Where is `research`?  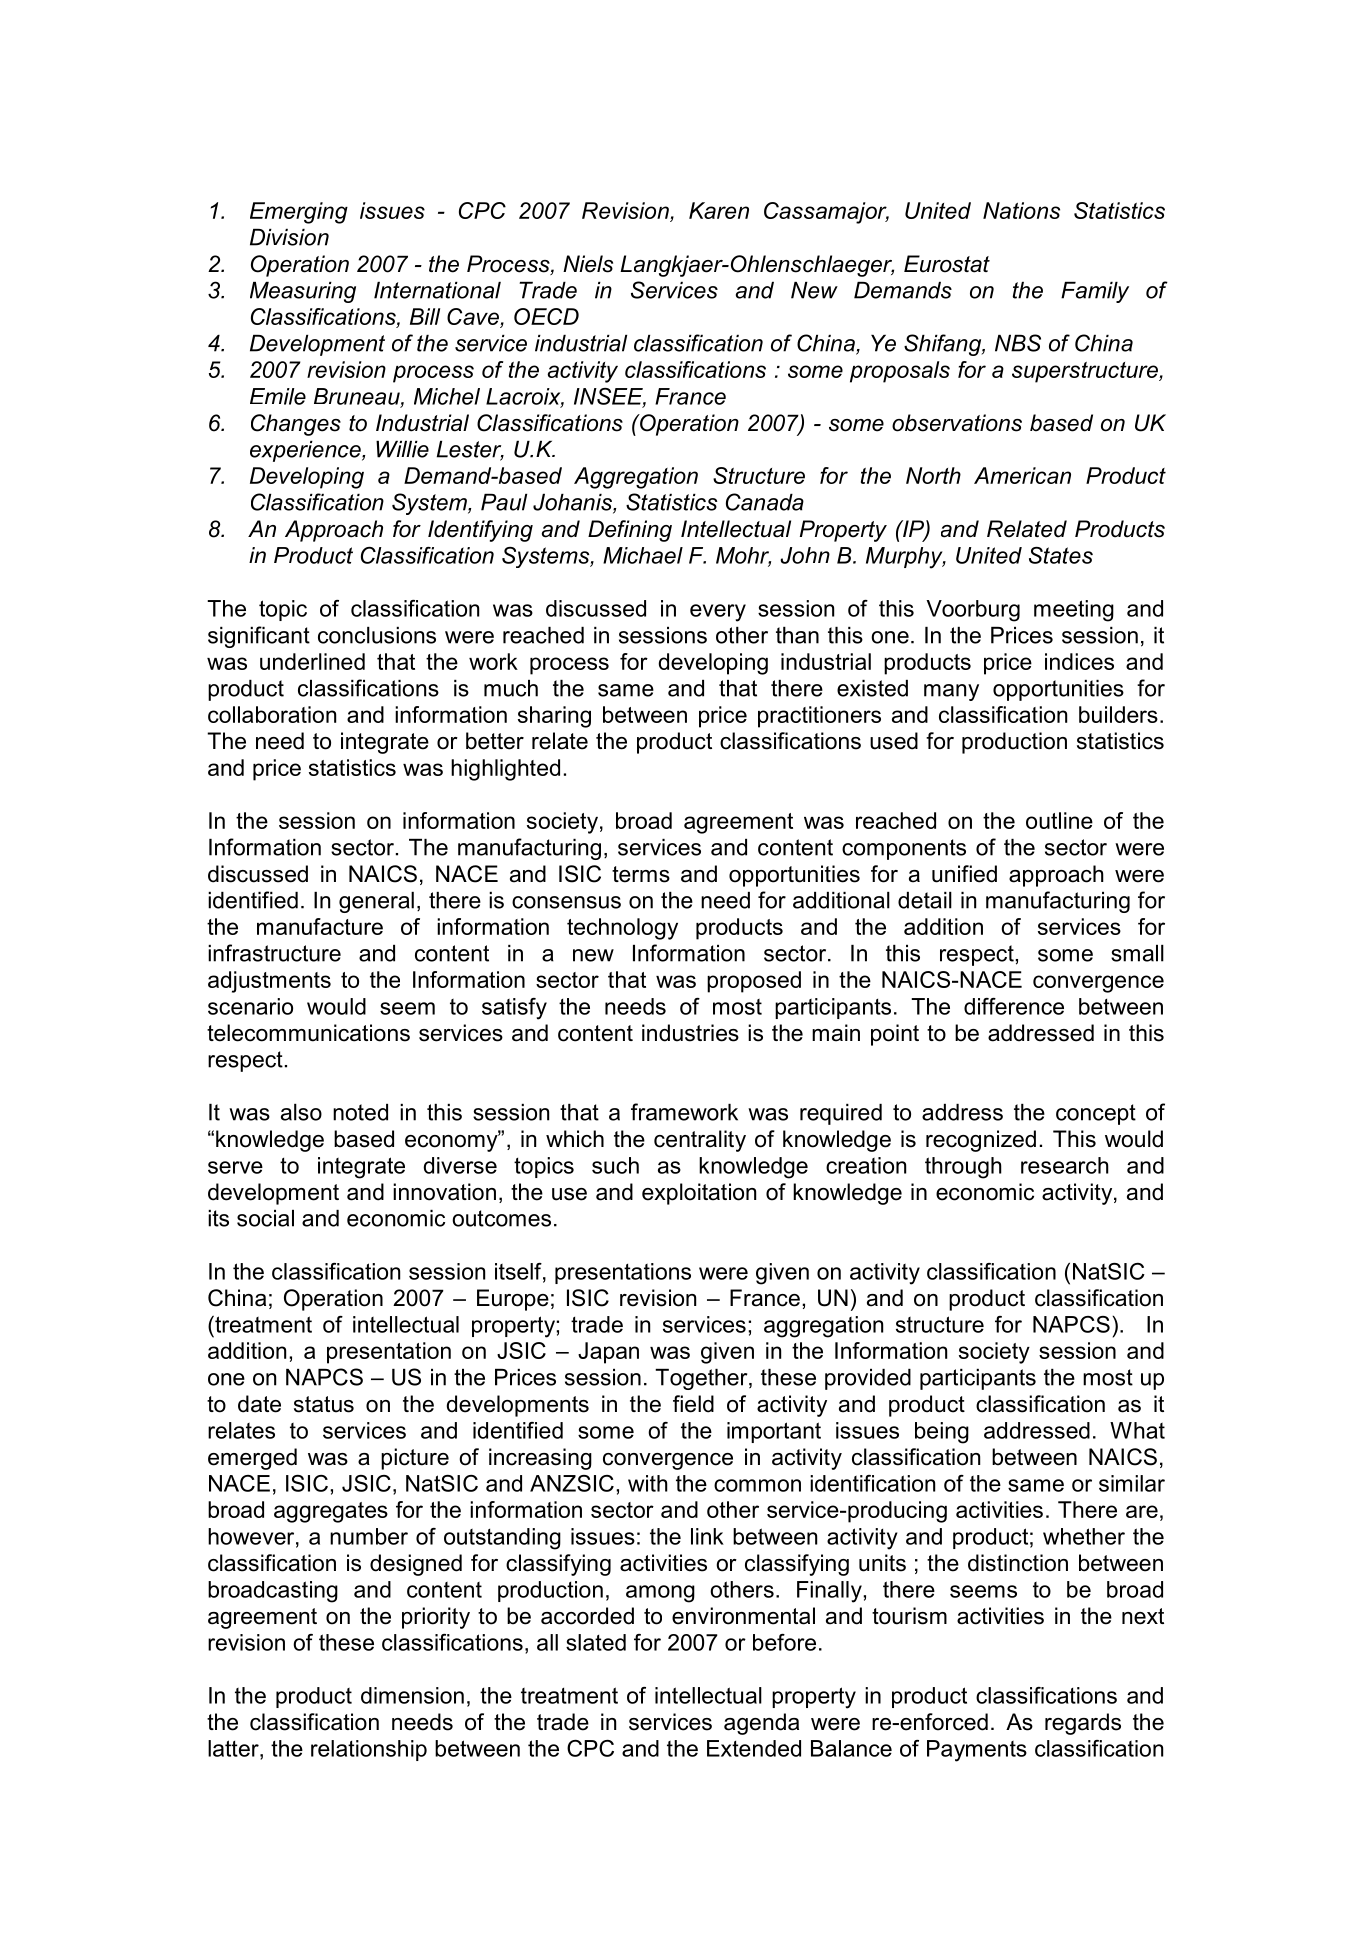
research is located at coordinates (1065, 1165).
